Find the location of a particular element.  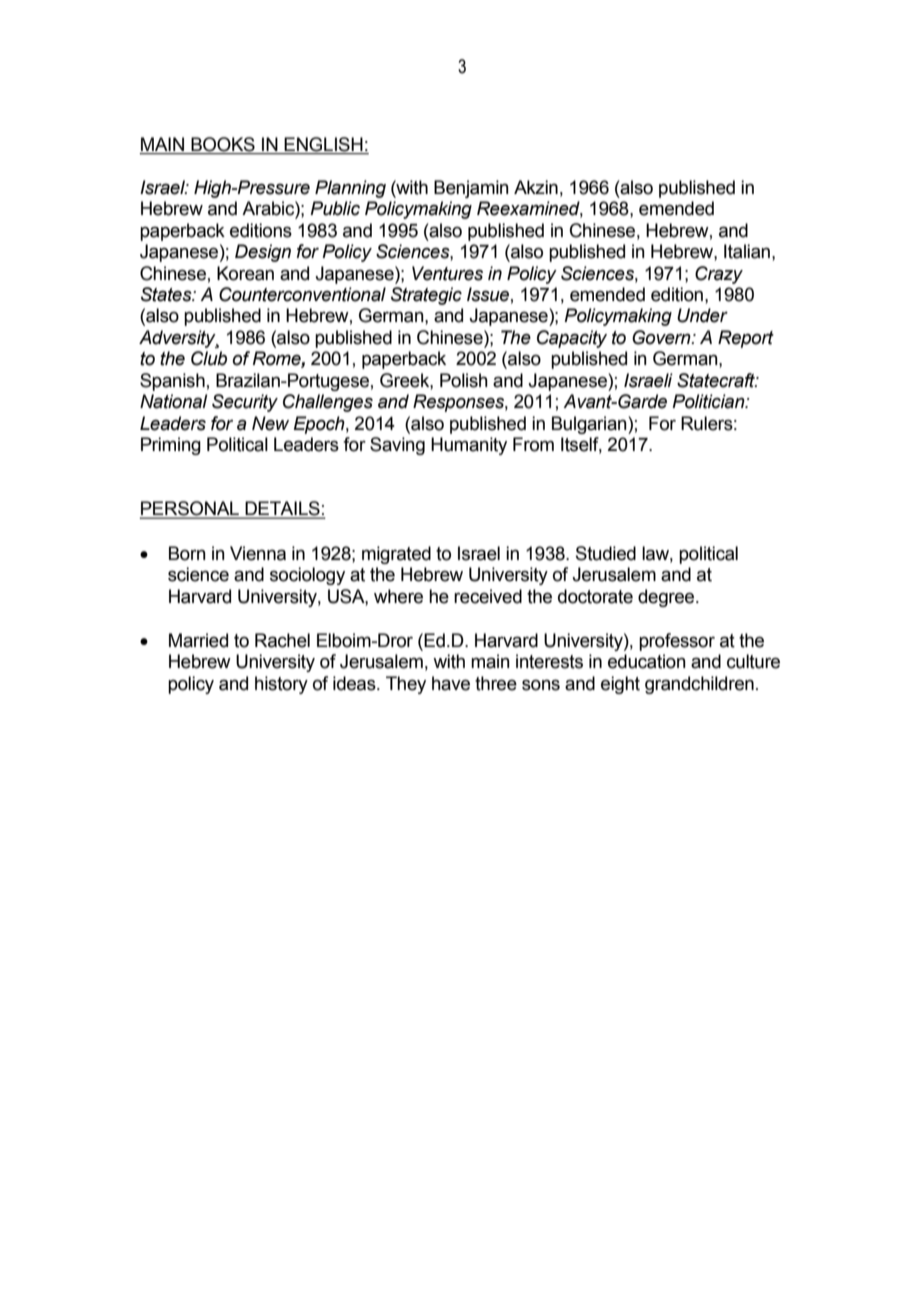

Security is located at coordinates (245, 403).
